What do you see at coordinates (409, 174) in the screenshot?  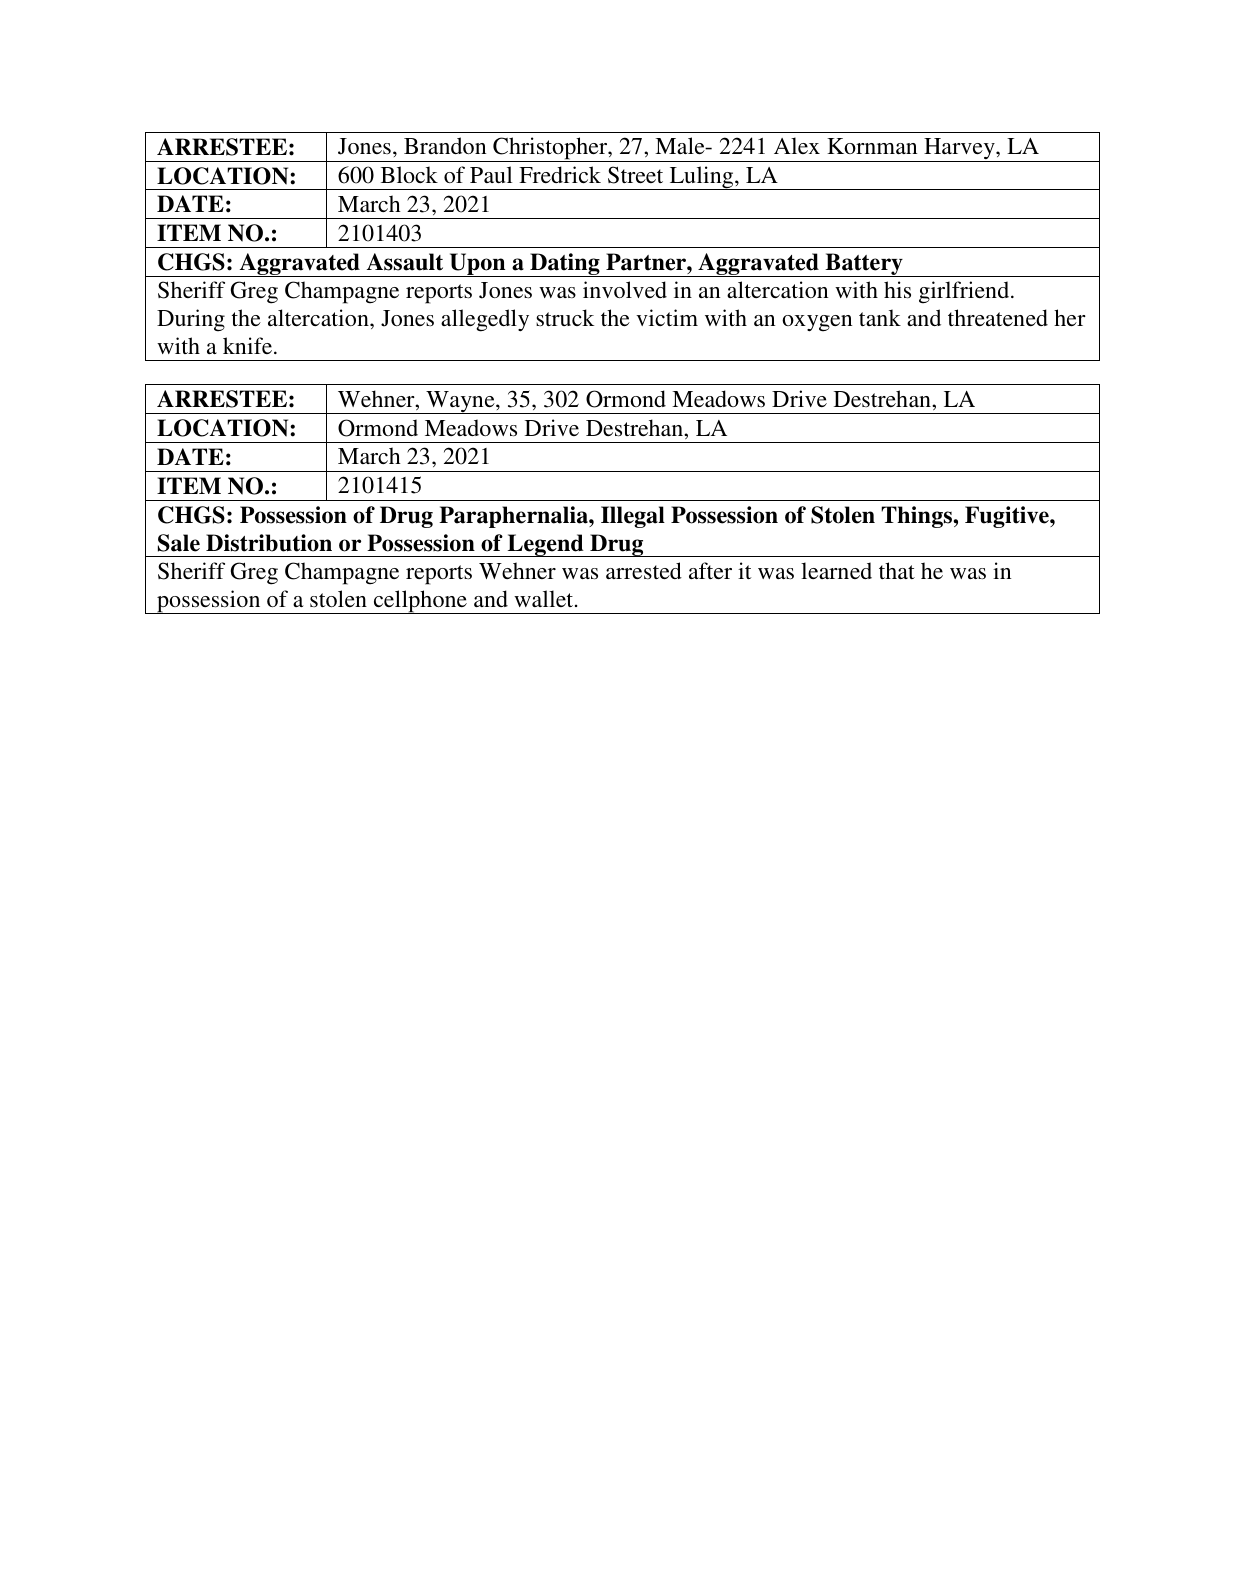 I see `Block` at bounding box center [409, 174].
